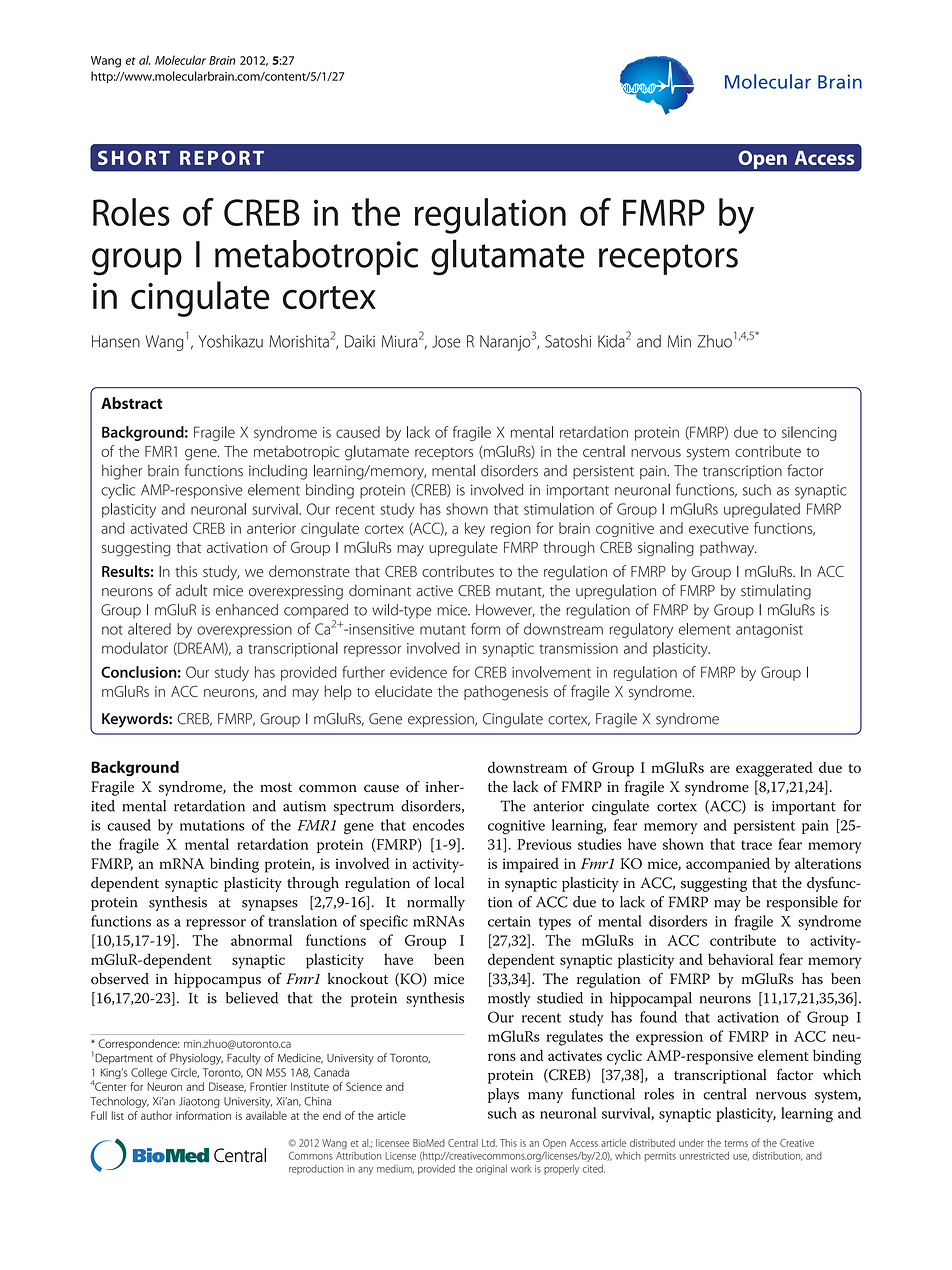 This document has height=1270, width=952. I want to click on silencing, so click(809, 433).
